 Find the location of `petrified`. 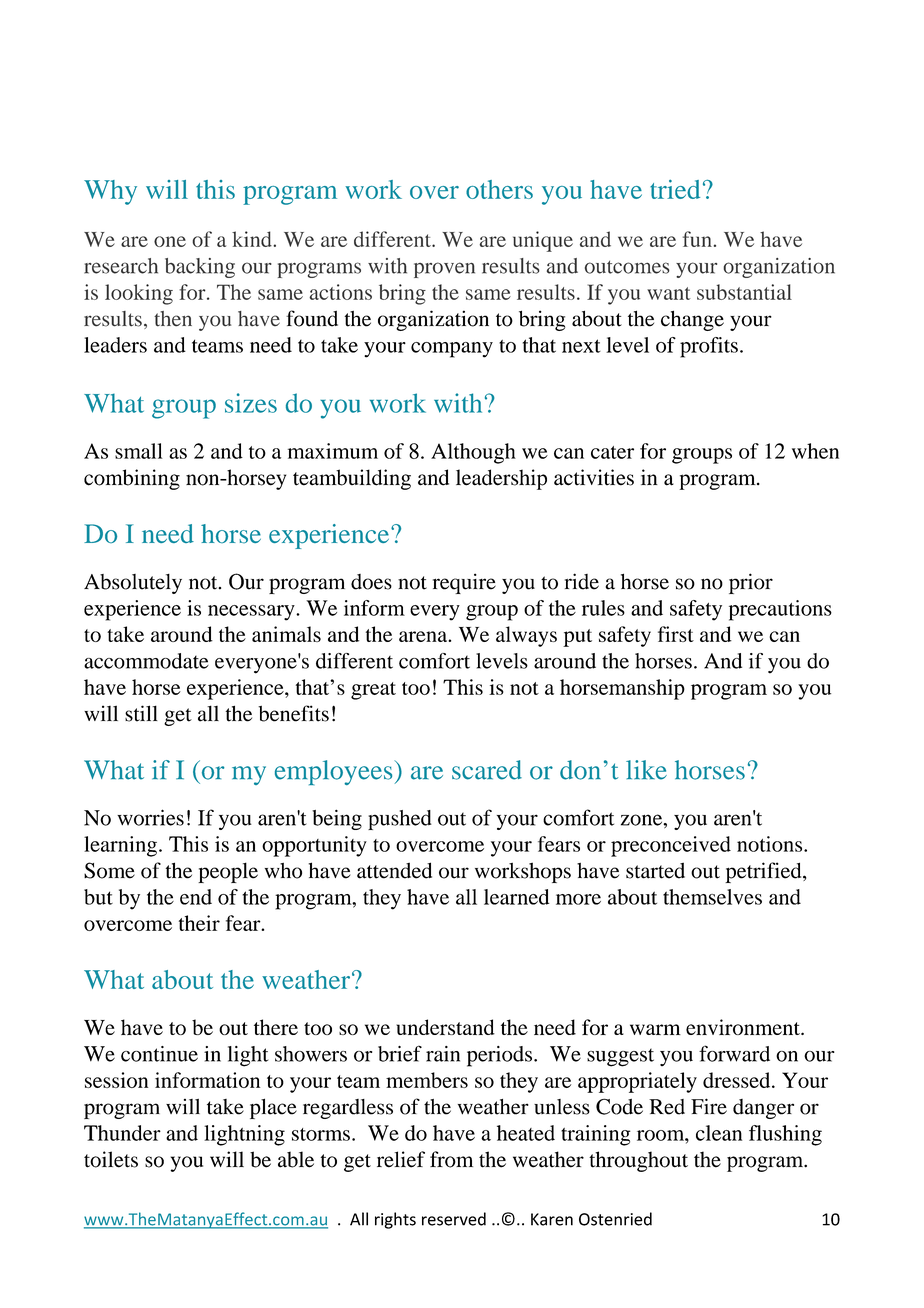

petrified is located at coordinates (764, 872).
